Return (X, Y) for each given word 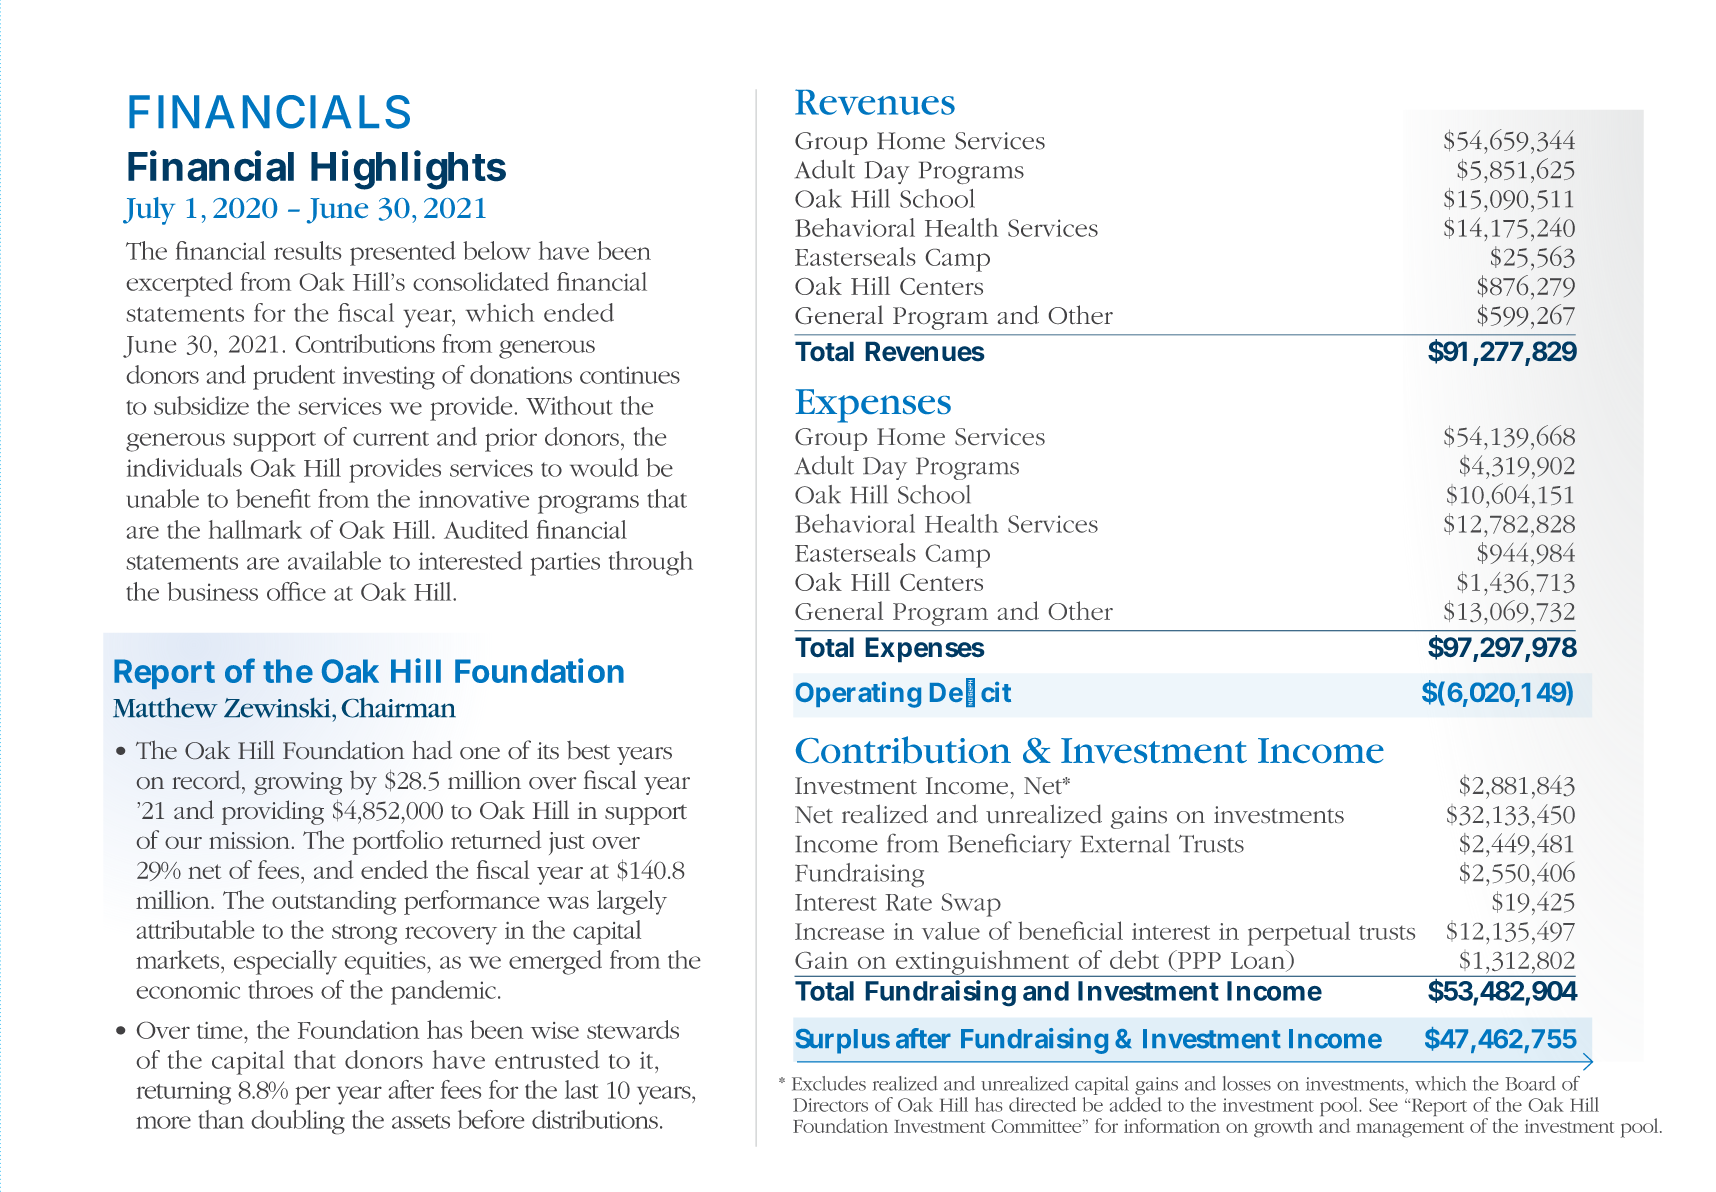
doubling (298, 1122)
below (497, 250)
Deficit (970, 692)
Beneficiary (1010, 845)
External (1125, 843)
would (604, 467)
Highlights (408, 170)
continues (630, 375)
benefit (273, 498)
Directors (830, 1105)
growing (298, 783)
